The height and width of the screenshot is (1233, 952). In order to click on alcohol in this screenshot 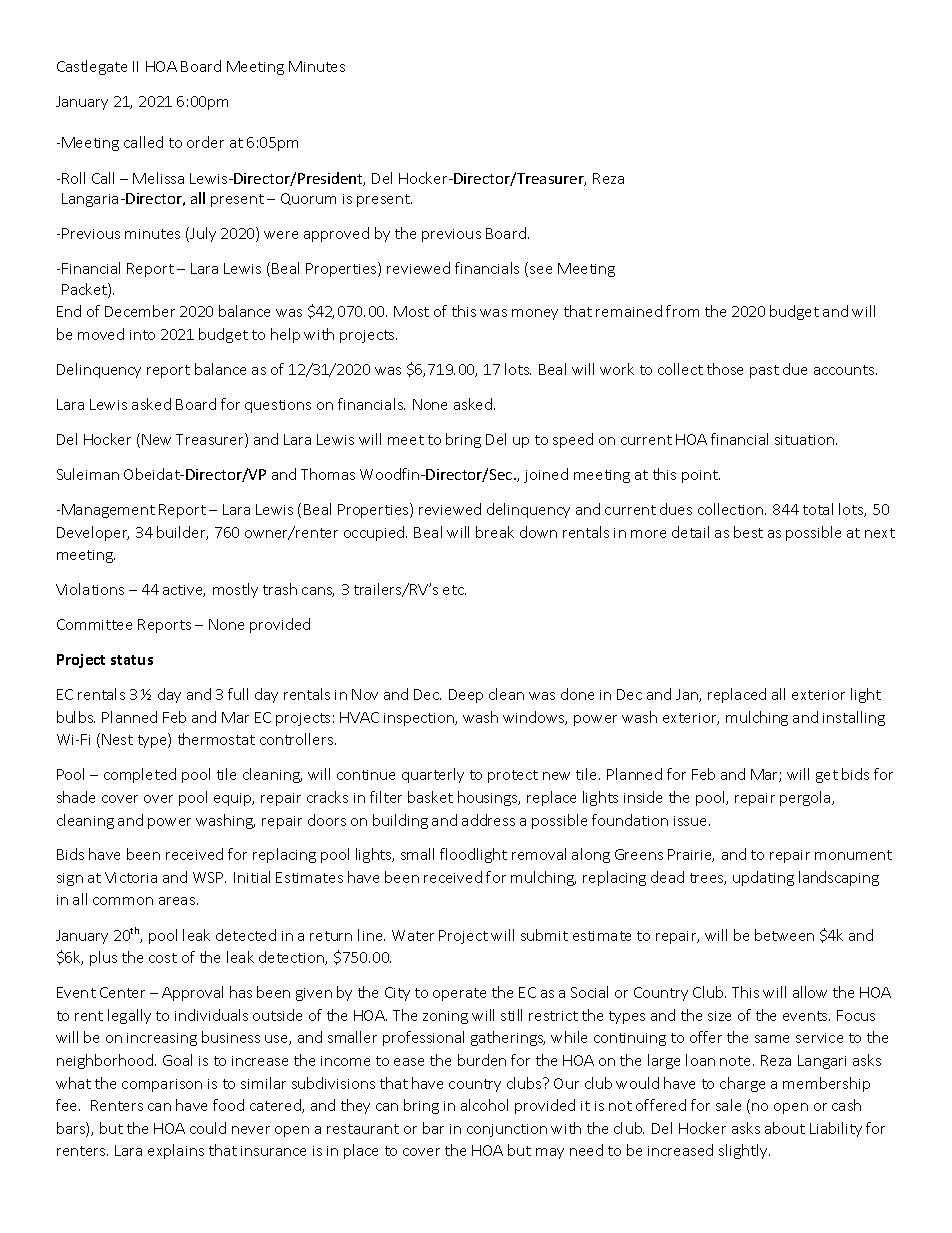, I will do `click(484, 1105)`.
